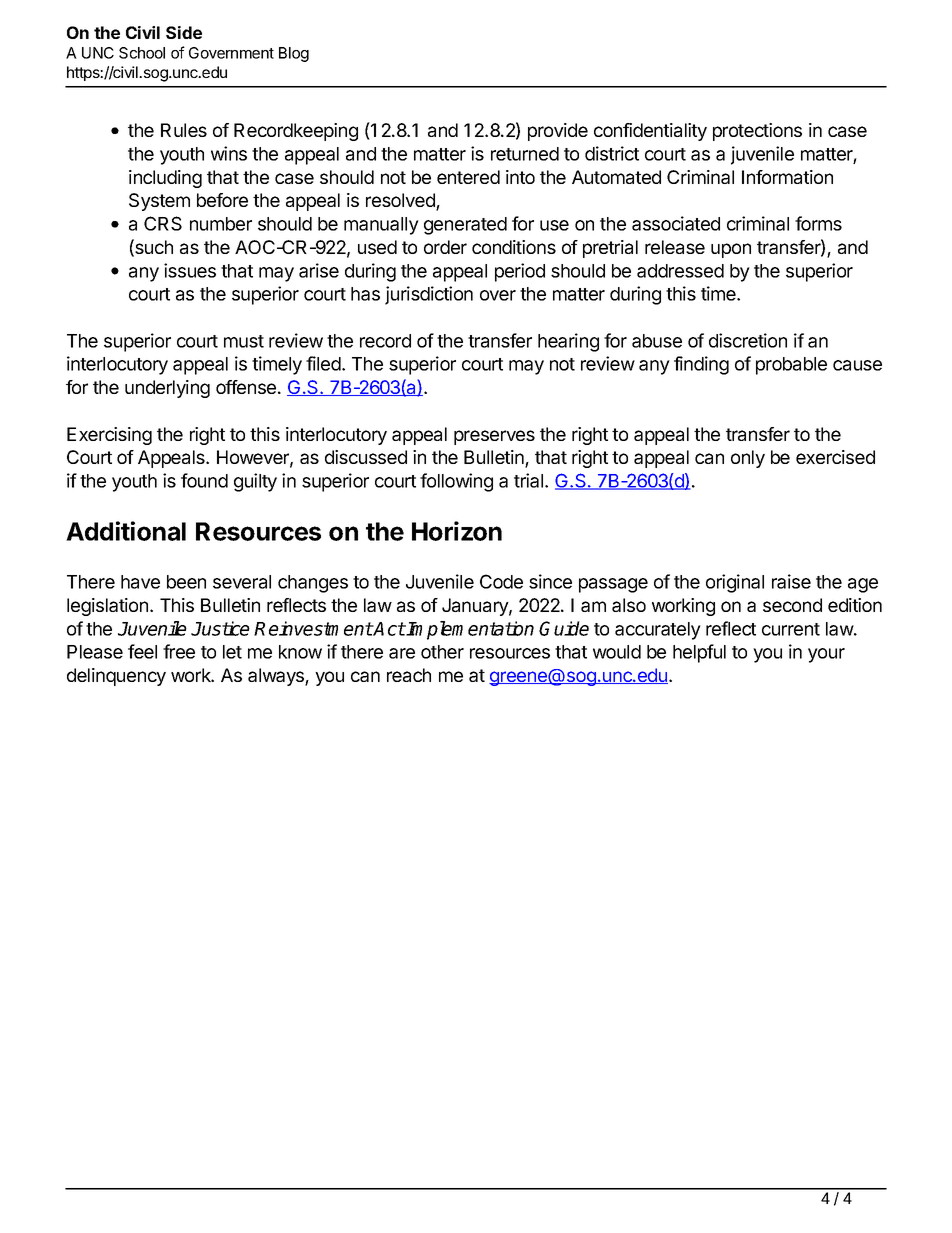 This screenshot has width=952, height=1233. What do you see at coordinates (826, 655) in the screenshot?
I see `your` at bounding box center [826, 655].
